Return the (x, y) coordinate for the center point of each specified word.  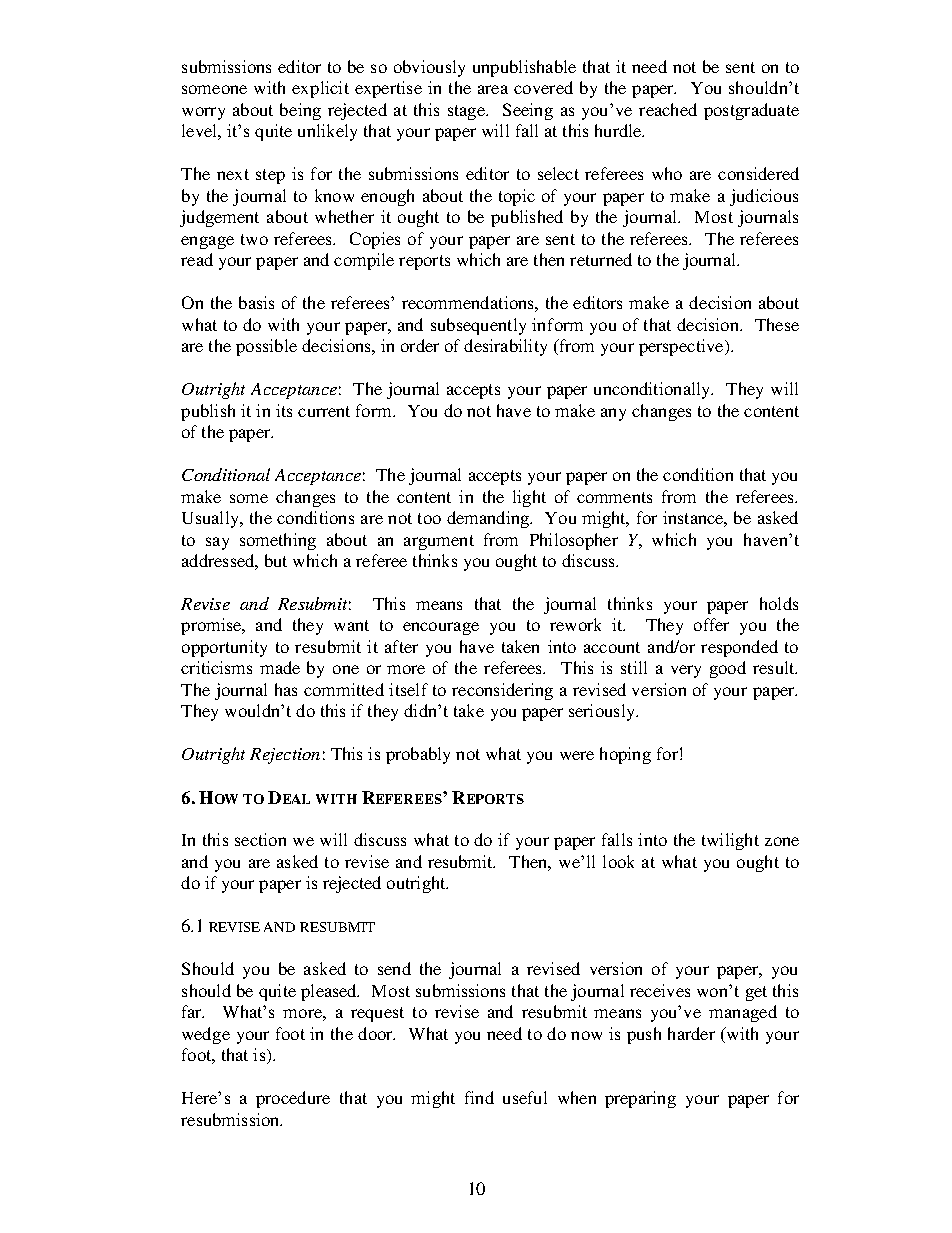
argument (439, 542)
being (300, 111)
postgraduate (751, 111)
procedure (293, 1099)
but (276, 560)
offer (711, 624)
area (493, 89)
